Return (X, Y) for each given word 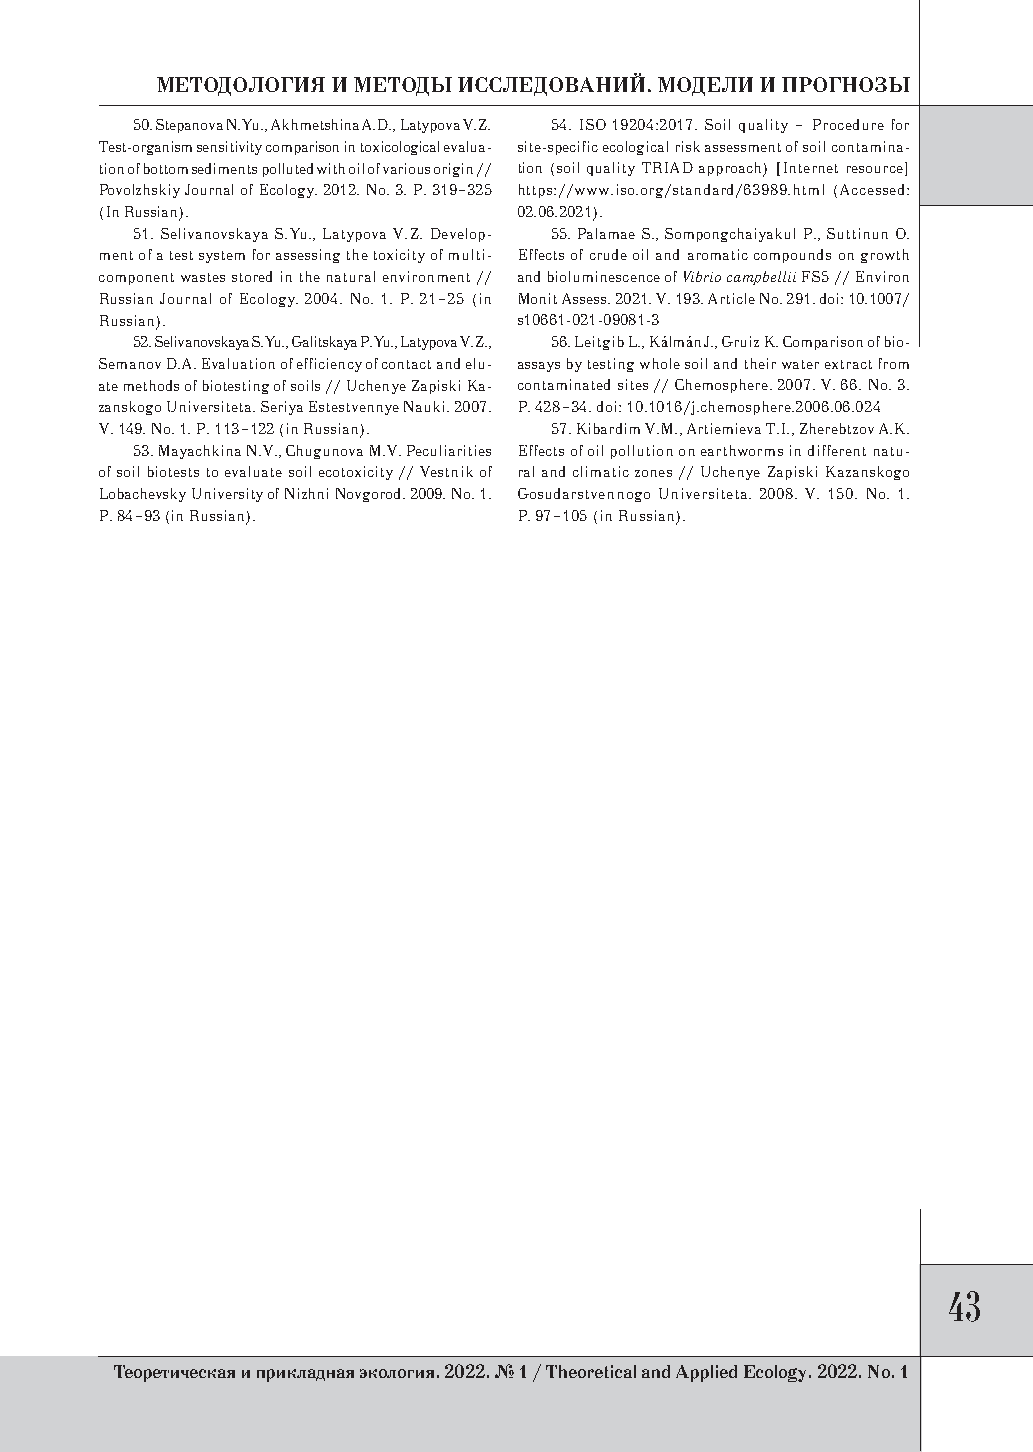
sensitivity (229, 148)
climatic (601, 471)
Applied (706, 1373)
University (227, 495)
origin (453, 170)
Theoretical (591, 1371)
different (837, 450)
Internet (811, 167)
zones (653, 473)
